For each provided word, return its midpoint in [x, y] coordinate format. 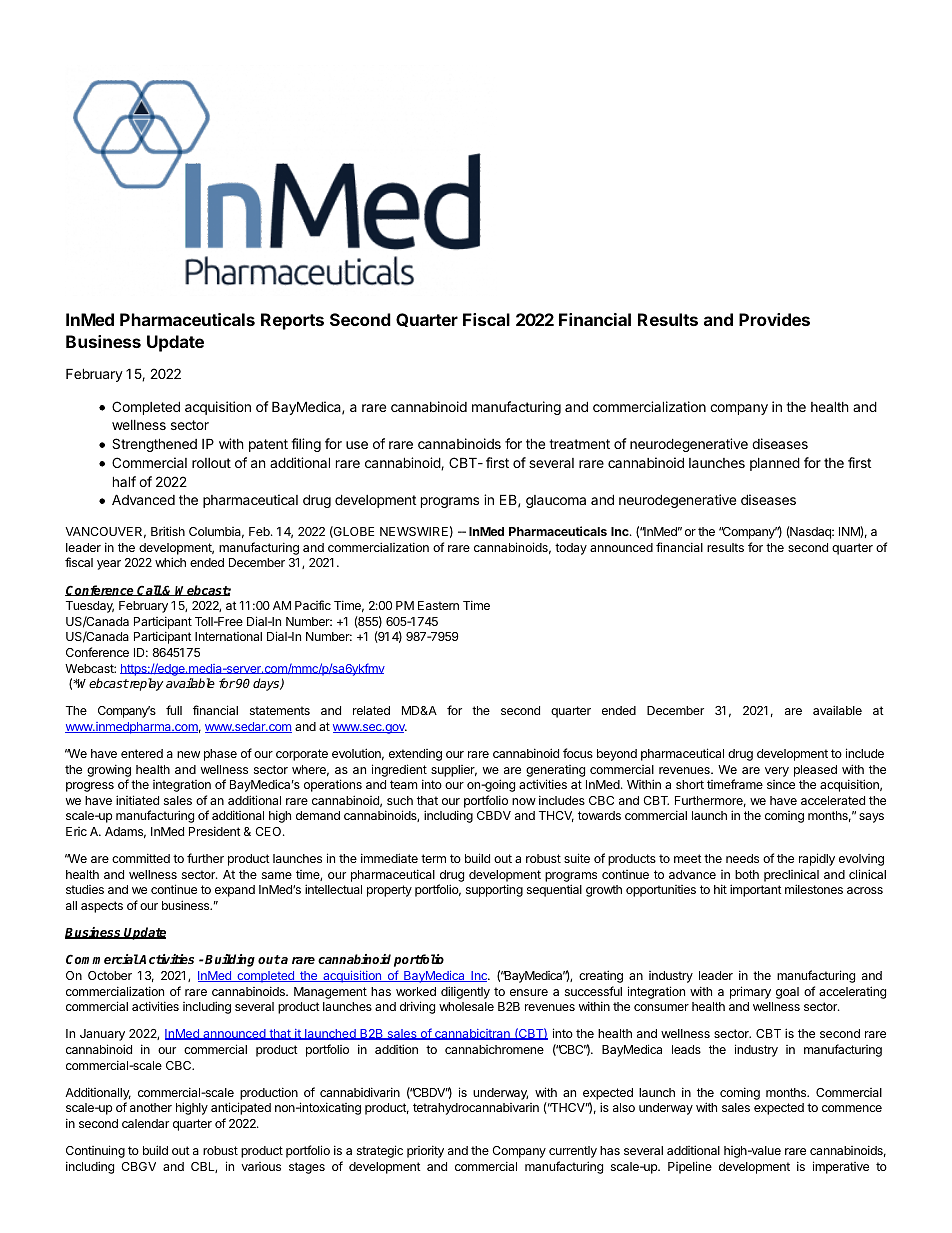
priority [425, 1151]
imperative [841, 1167]
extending [415, 755]
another [151, 1107]
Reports [292, 321]
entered [142, 753]
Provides [774, 319]
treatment [579, 444]
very [777, 772]
